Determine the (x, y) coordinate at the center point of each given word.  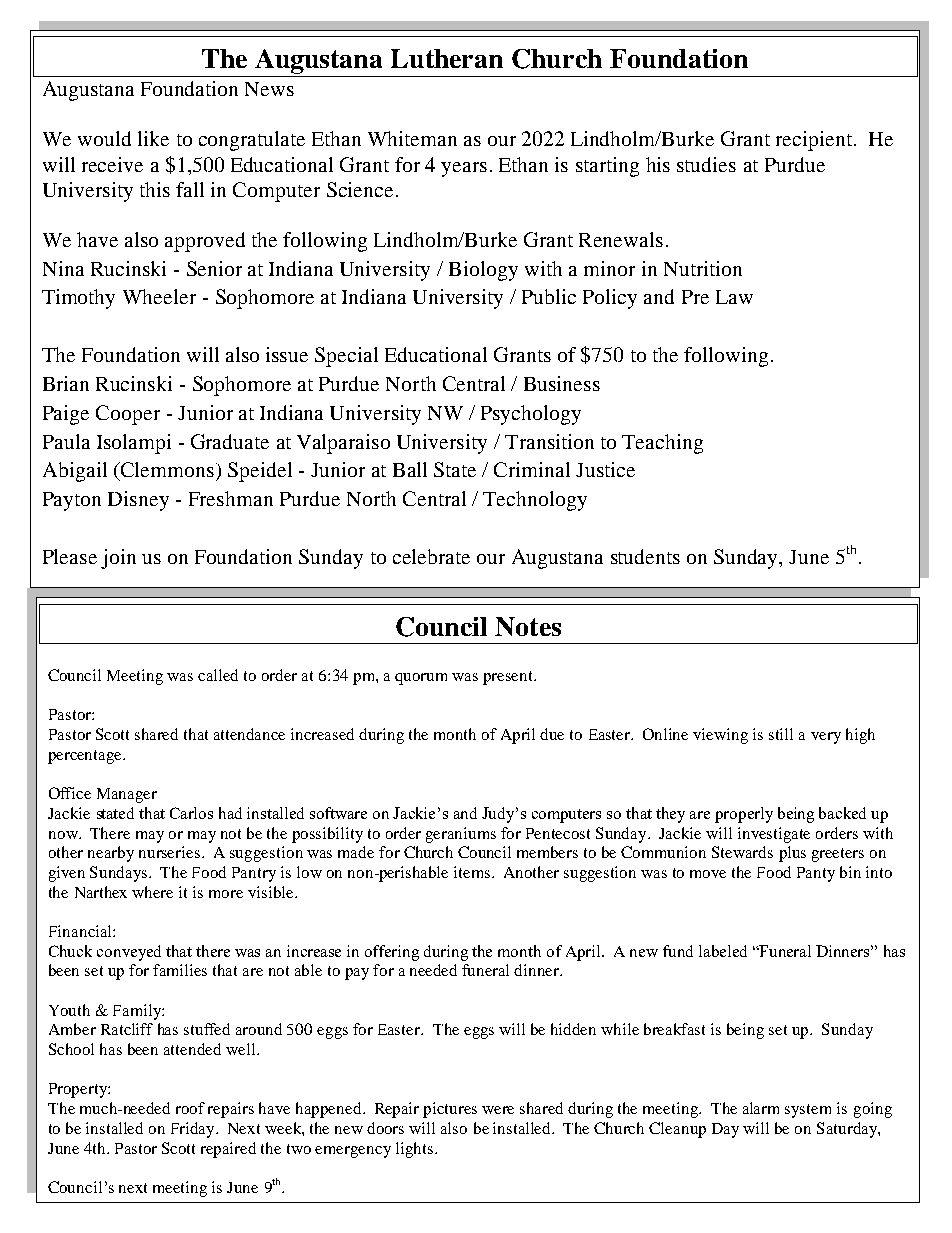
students (645, 556)
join (118, 559)
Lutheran (447, 58)
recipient (814, 141)
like (153, 138)
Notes (528, 626)
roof (190, 1108)
